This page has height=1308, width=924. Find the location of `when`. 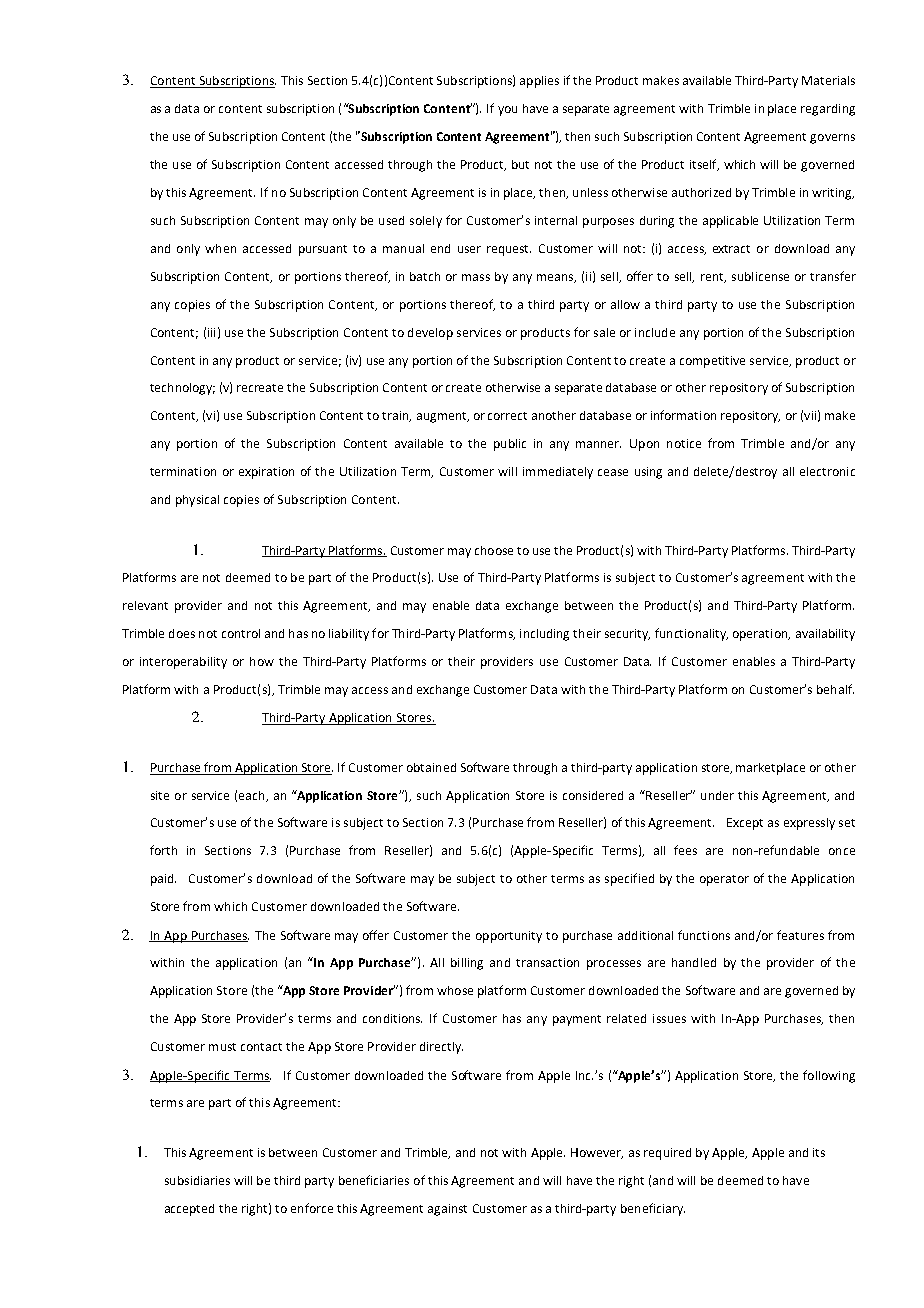

when is located at coordinates (220, 248).
